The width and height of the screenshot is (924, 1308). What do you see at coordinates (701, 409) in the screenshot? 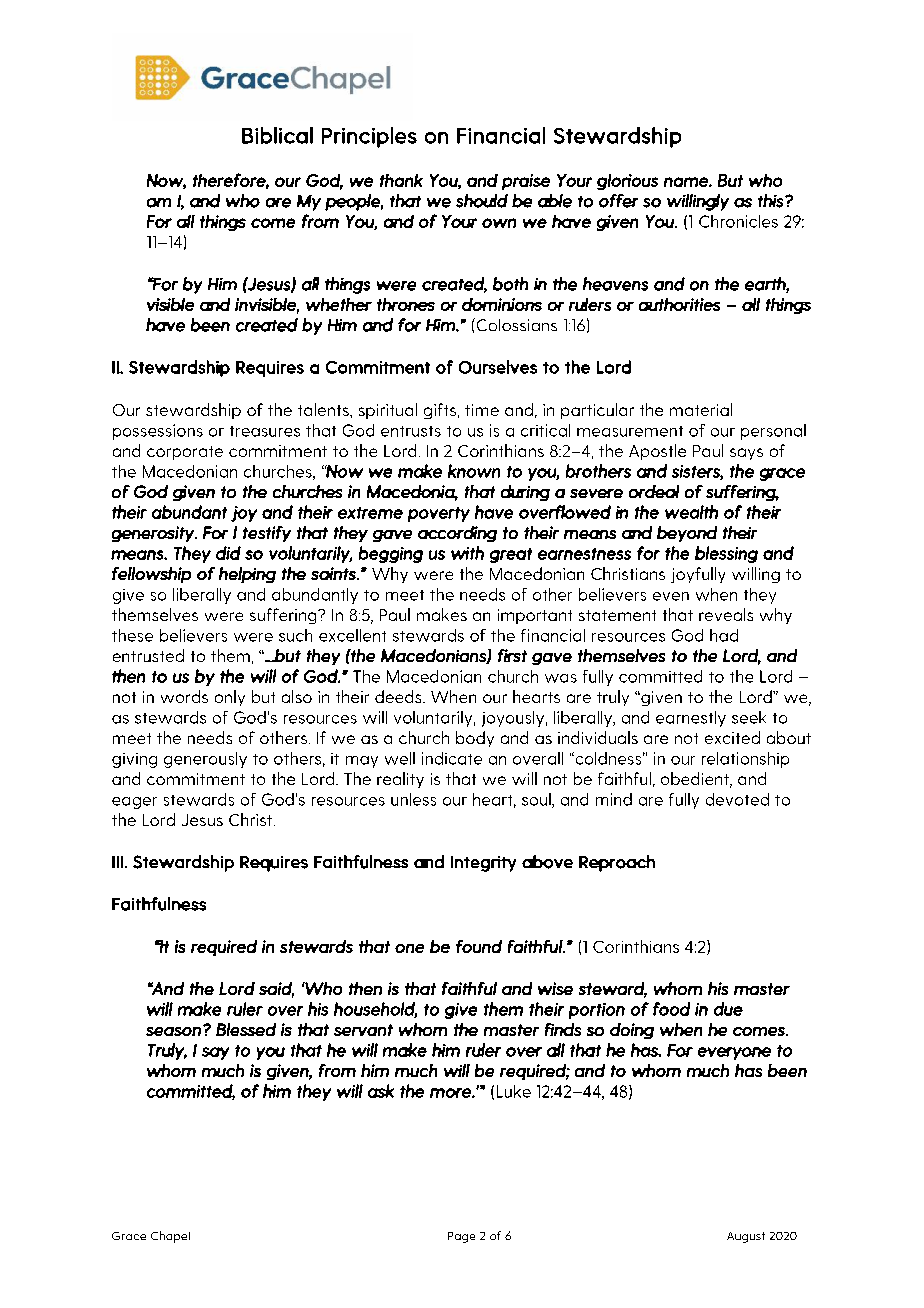
I see `material` at bounding box center [701, 409].
